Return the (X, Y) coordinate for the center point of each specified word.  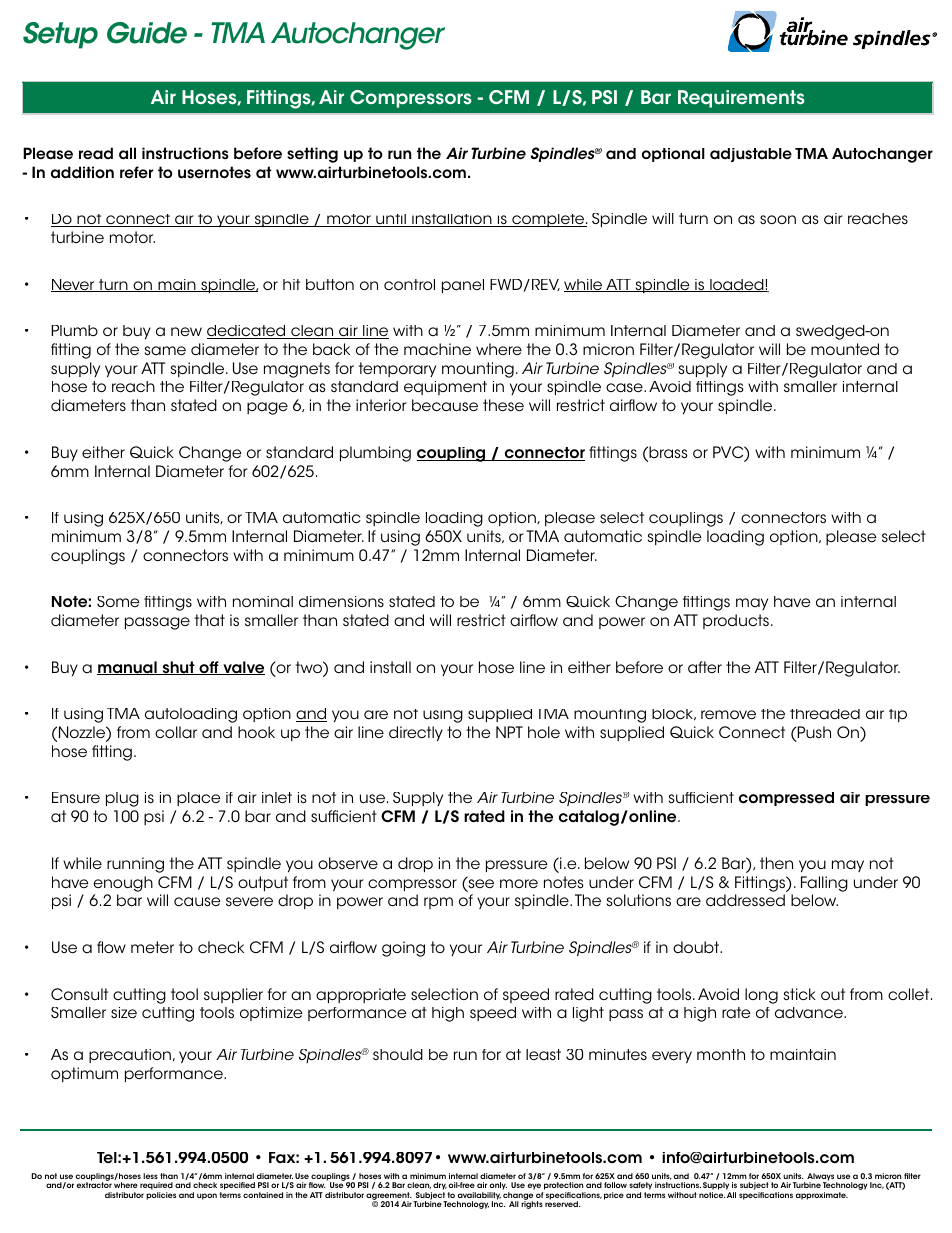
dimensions (341, 602)
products (737, 621)
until (391, 220)
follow (615, 1185)
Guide (147, 33)
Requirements (741, 99)
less (150, 1176)
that (209, 620)
